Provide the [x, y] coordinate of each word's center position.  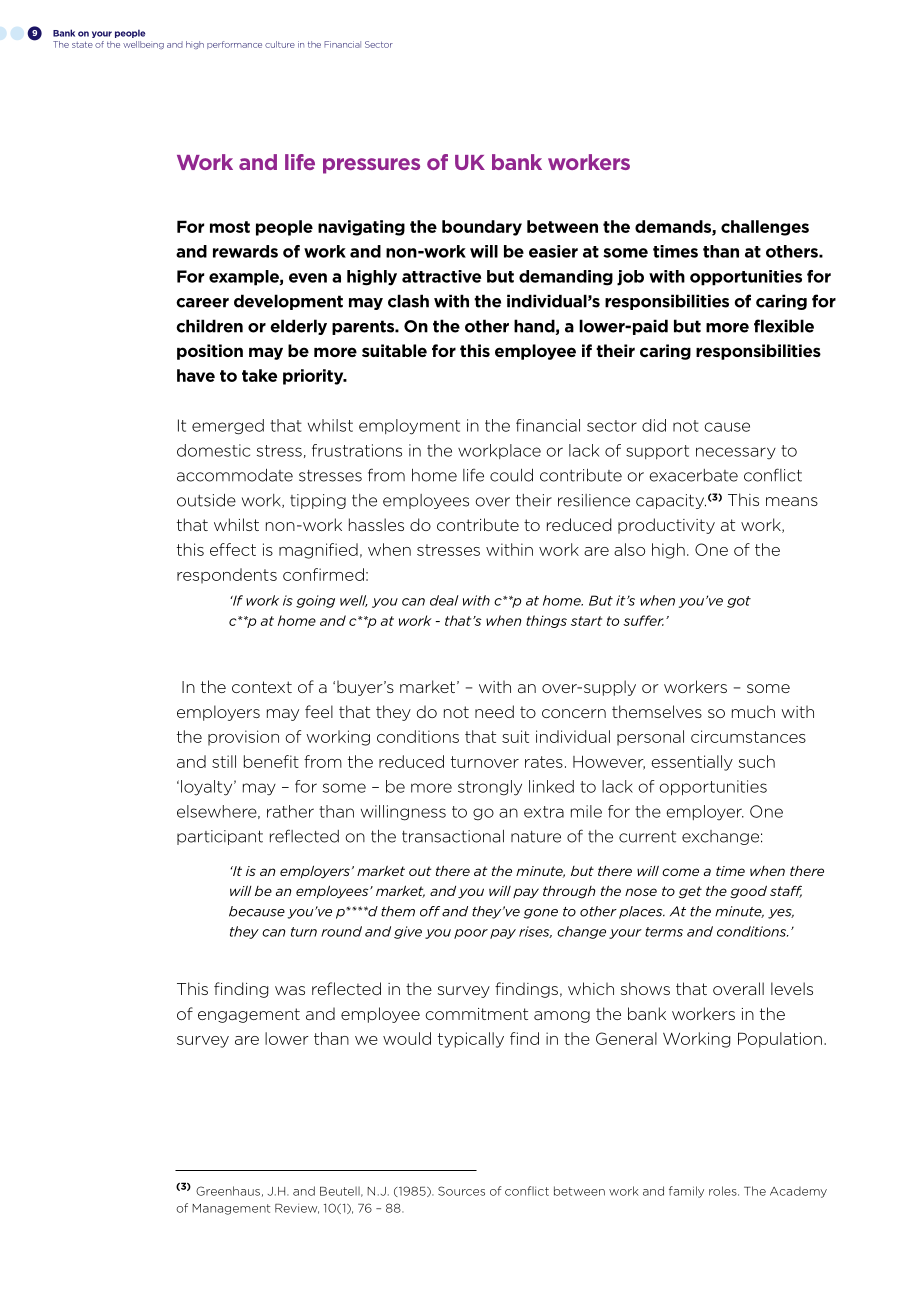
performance [234, 45]
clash [408, 301]
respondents [227, 576]
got [739, 602]
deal [444, 600]
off [430, 911]
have [196, 375]
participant [220, 837]
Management [231, 1209]
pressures [371, 166]
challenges [765, 228]
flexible [784, 326]
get [690, 892]
